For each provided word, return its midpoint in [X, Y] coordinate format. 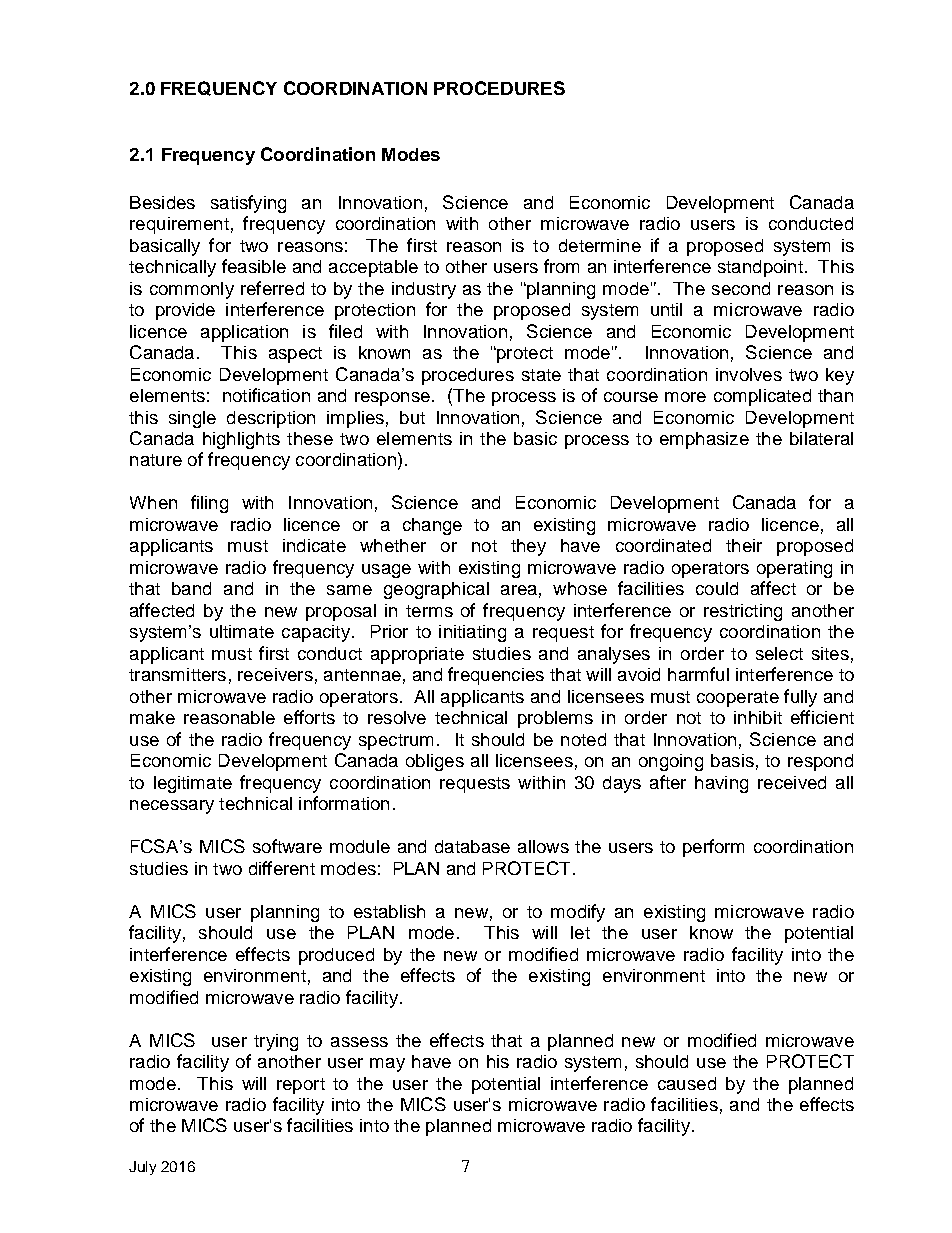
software [287, 846]
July [142, 1168]
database [472, 846]
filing [209, 504]
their [744, 545]
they [528, 547]
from [561, 266]
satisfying [248, 204]
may [387, 1065]
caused [687, 1083]
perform [713, 848]
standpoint [760, 268]
